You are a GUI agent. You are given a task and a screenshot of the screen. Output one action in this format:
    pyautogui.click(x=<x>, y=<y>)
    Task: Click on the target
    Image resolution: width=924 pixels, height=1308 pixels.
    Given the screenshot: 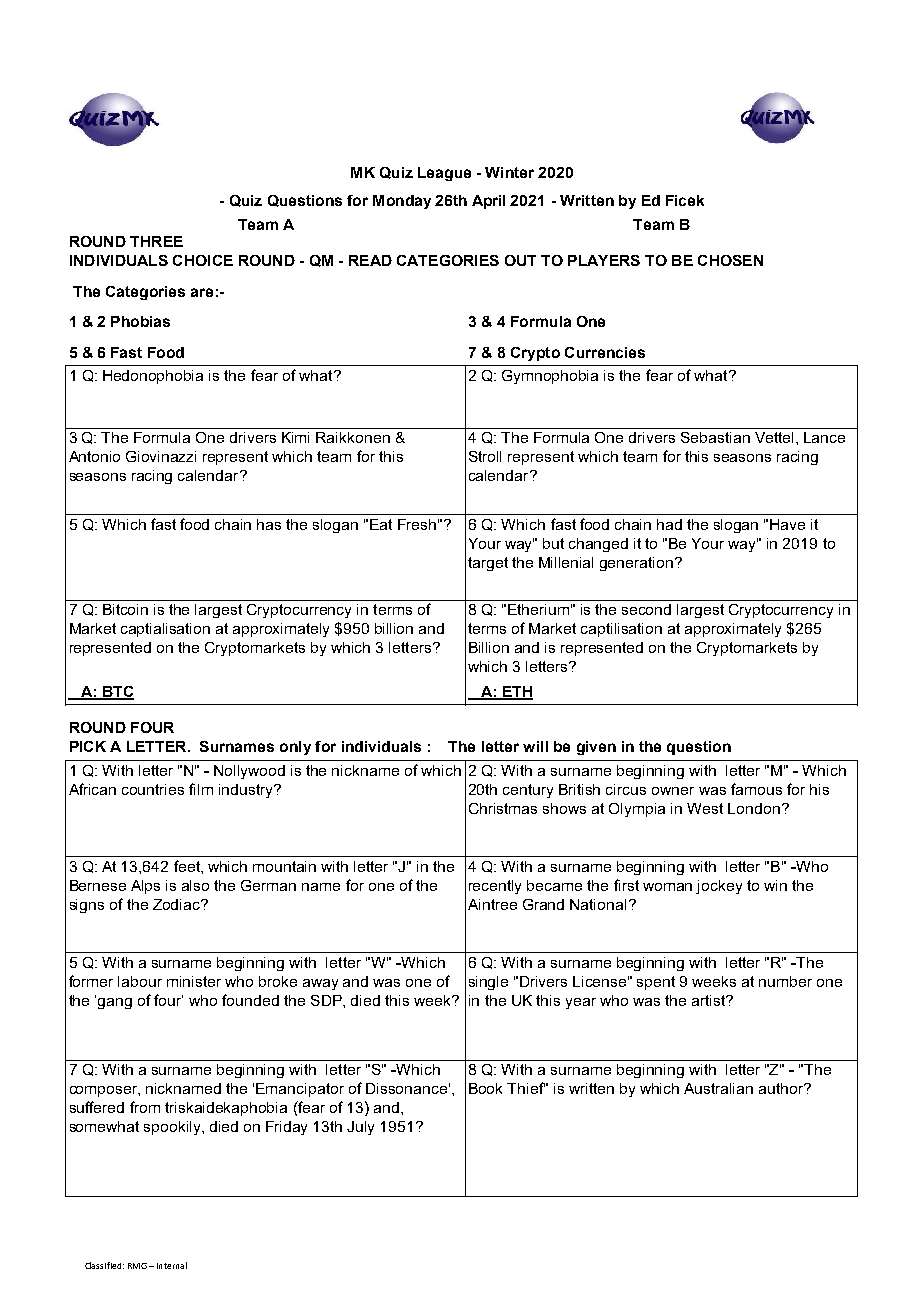 What is the action you would take?
    pyautogui.click(x=488, y=564)
